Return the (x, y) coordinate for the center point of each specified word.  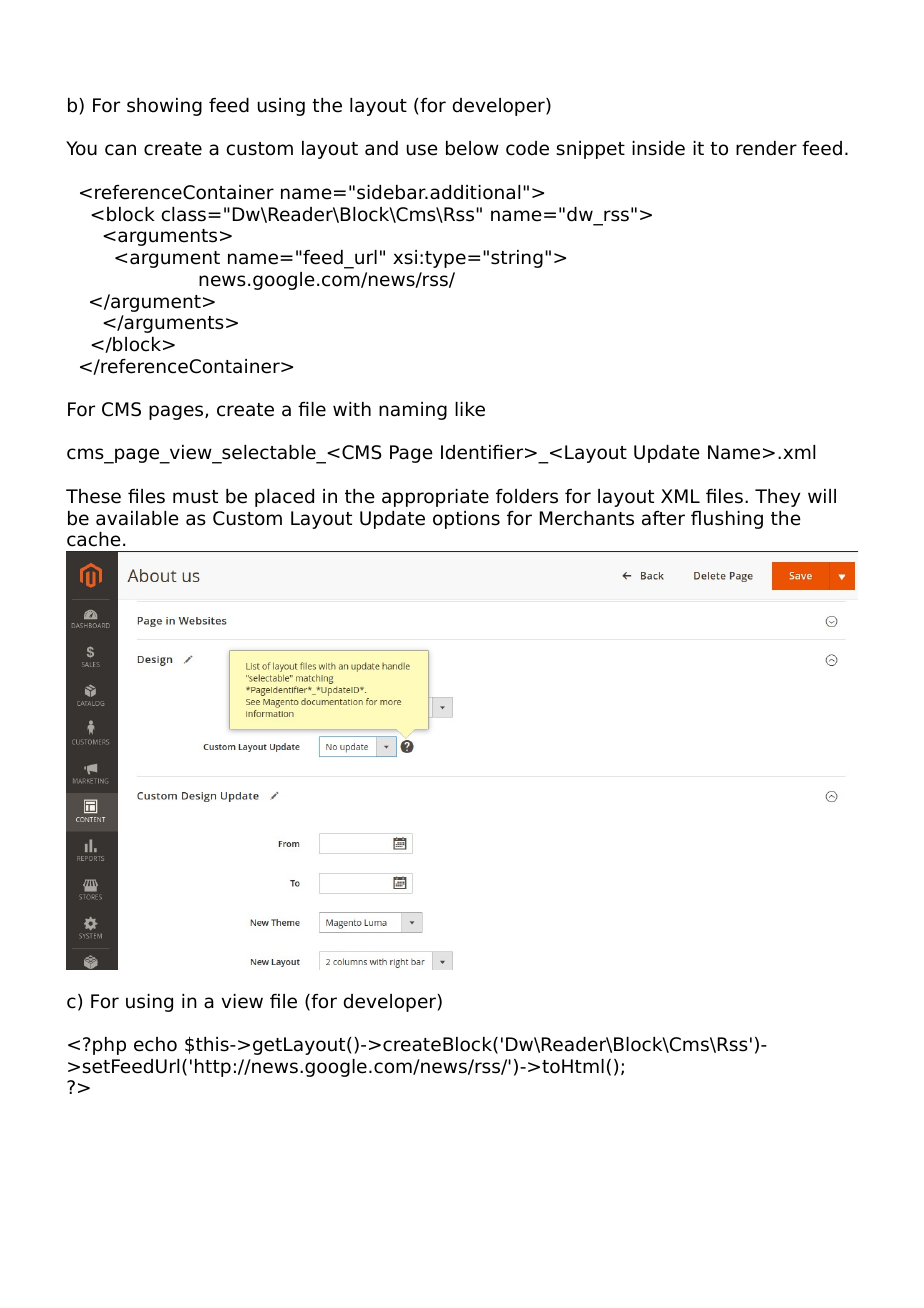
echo (155, 1044)
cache (94, 539)
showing (164, 107)
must (195, 497)
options (466, 520)
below (472, 148)
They (777, 498)
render (766, 148)
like (470, 409)
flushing (727, 520)
